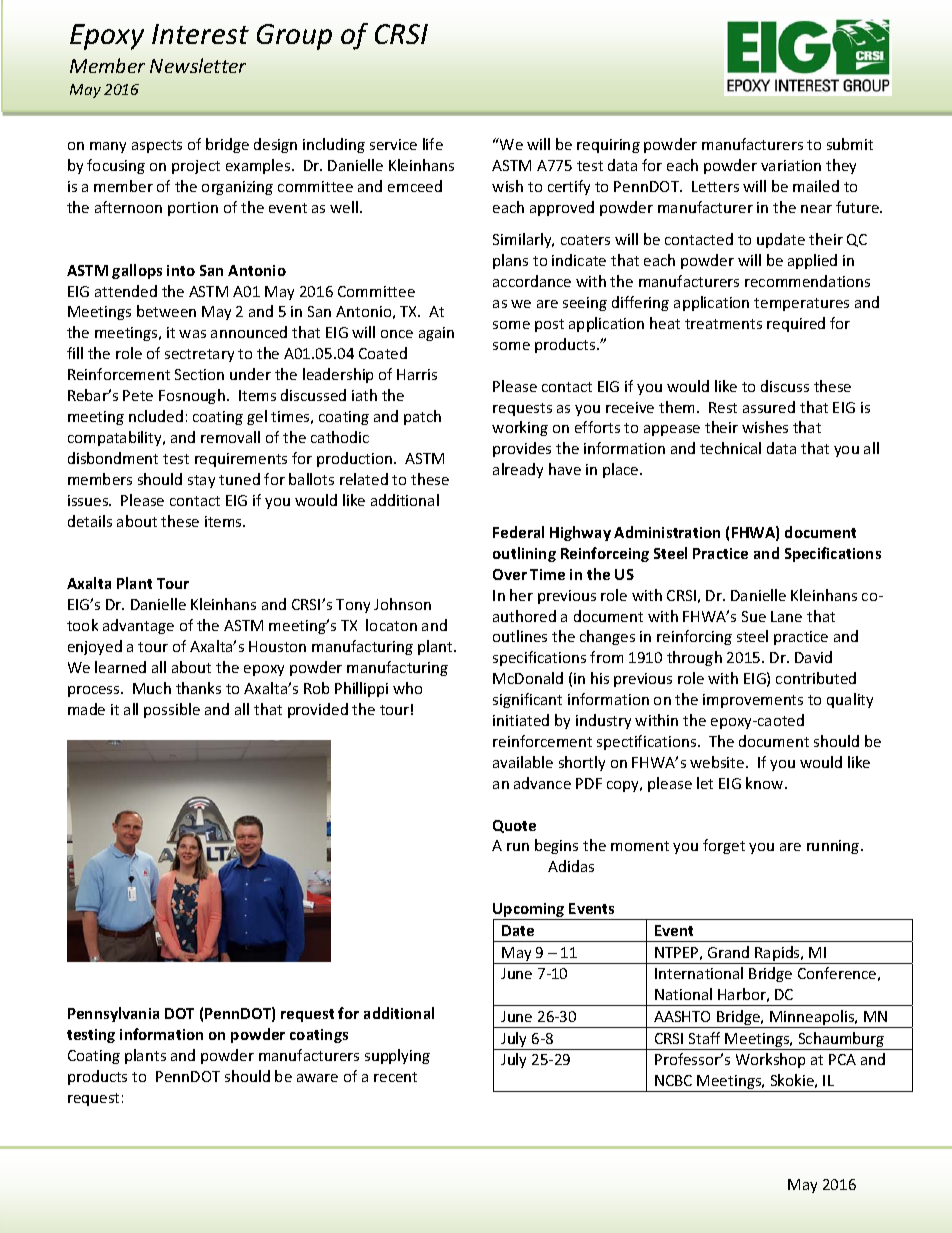 This screenshot has height=1233, width=952. What do you see at coordinates (510, 574) in the screenshot?
I see `Over` at bounding box center [510, 574].
